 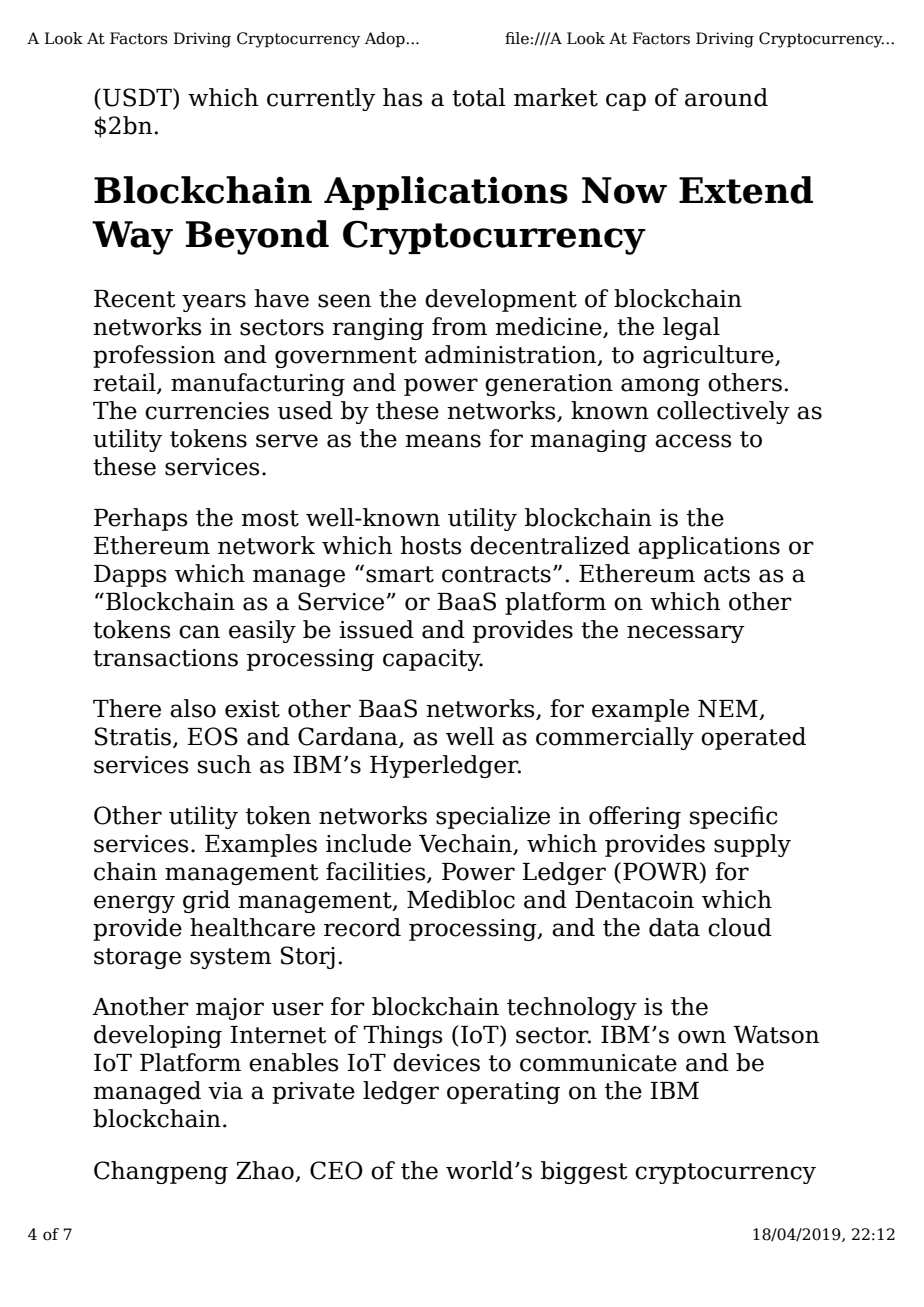 I want to click on total, so click(x=479, y=97).
